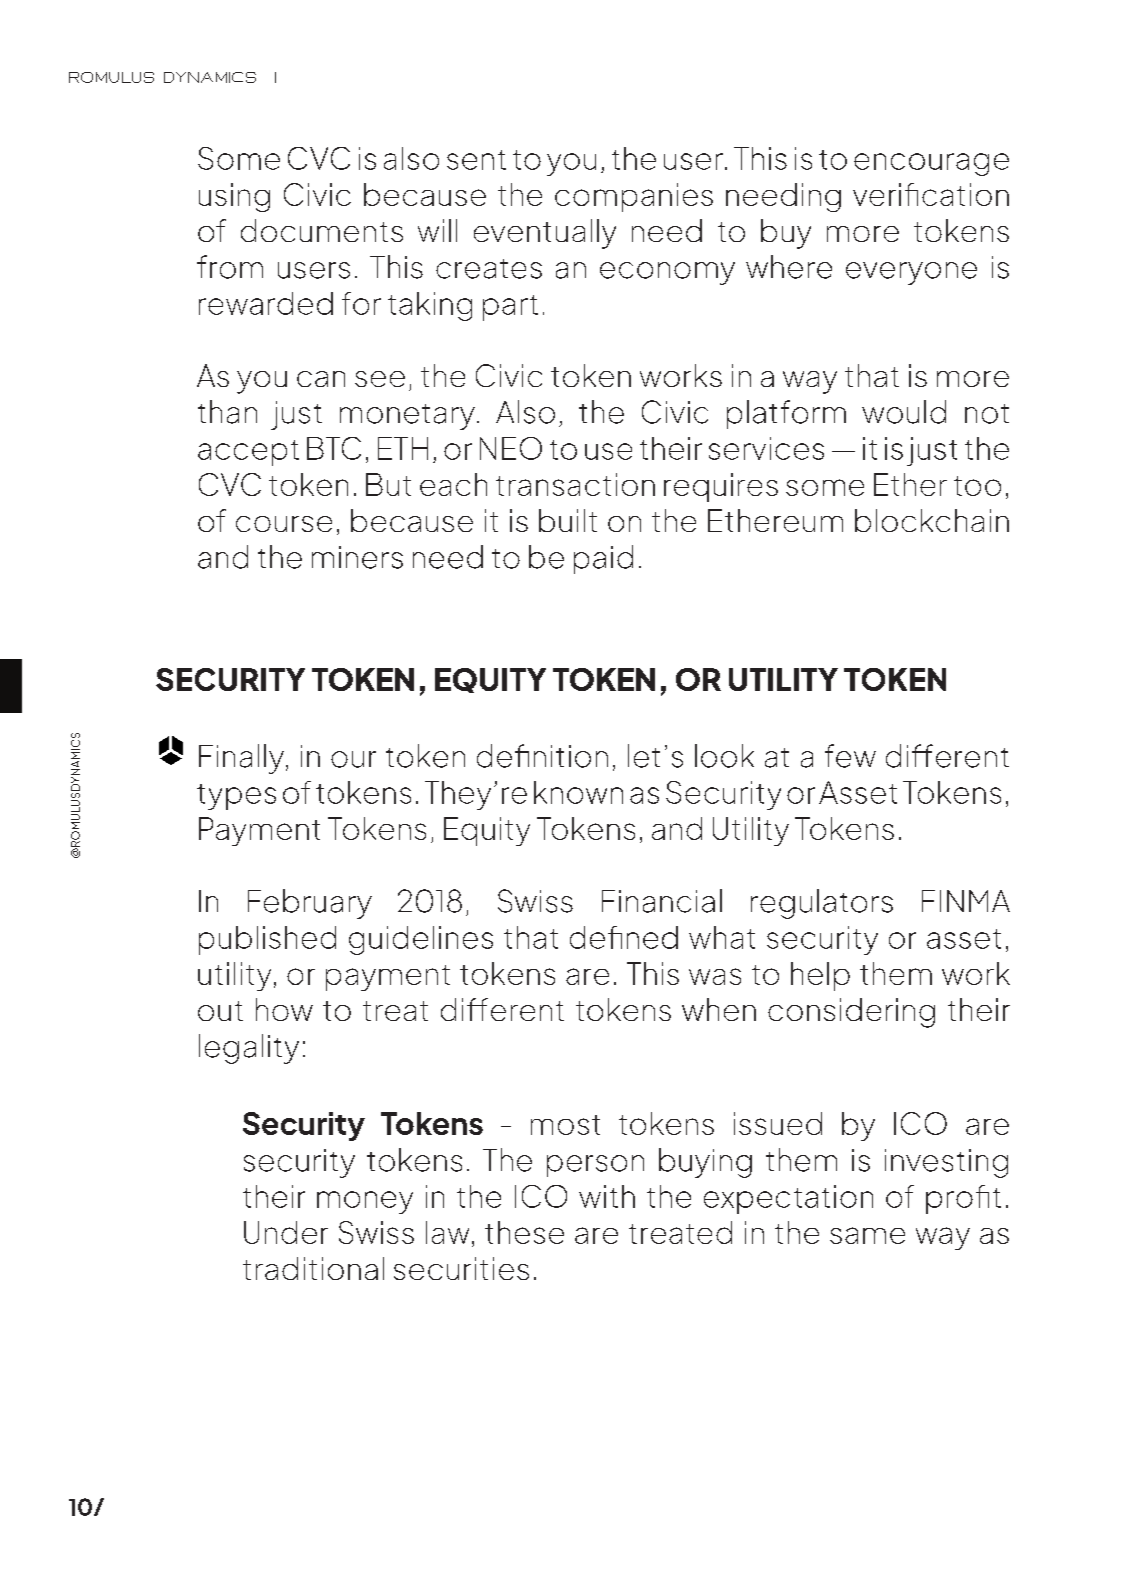 The image size is (1124, 1590). Describe the element at coordinates (322, 230) in the screenshot. I see `documents` at that location.
